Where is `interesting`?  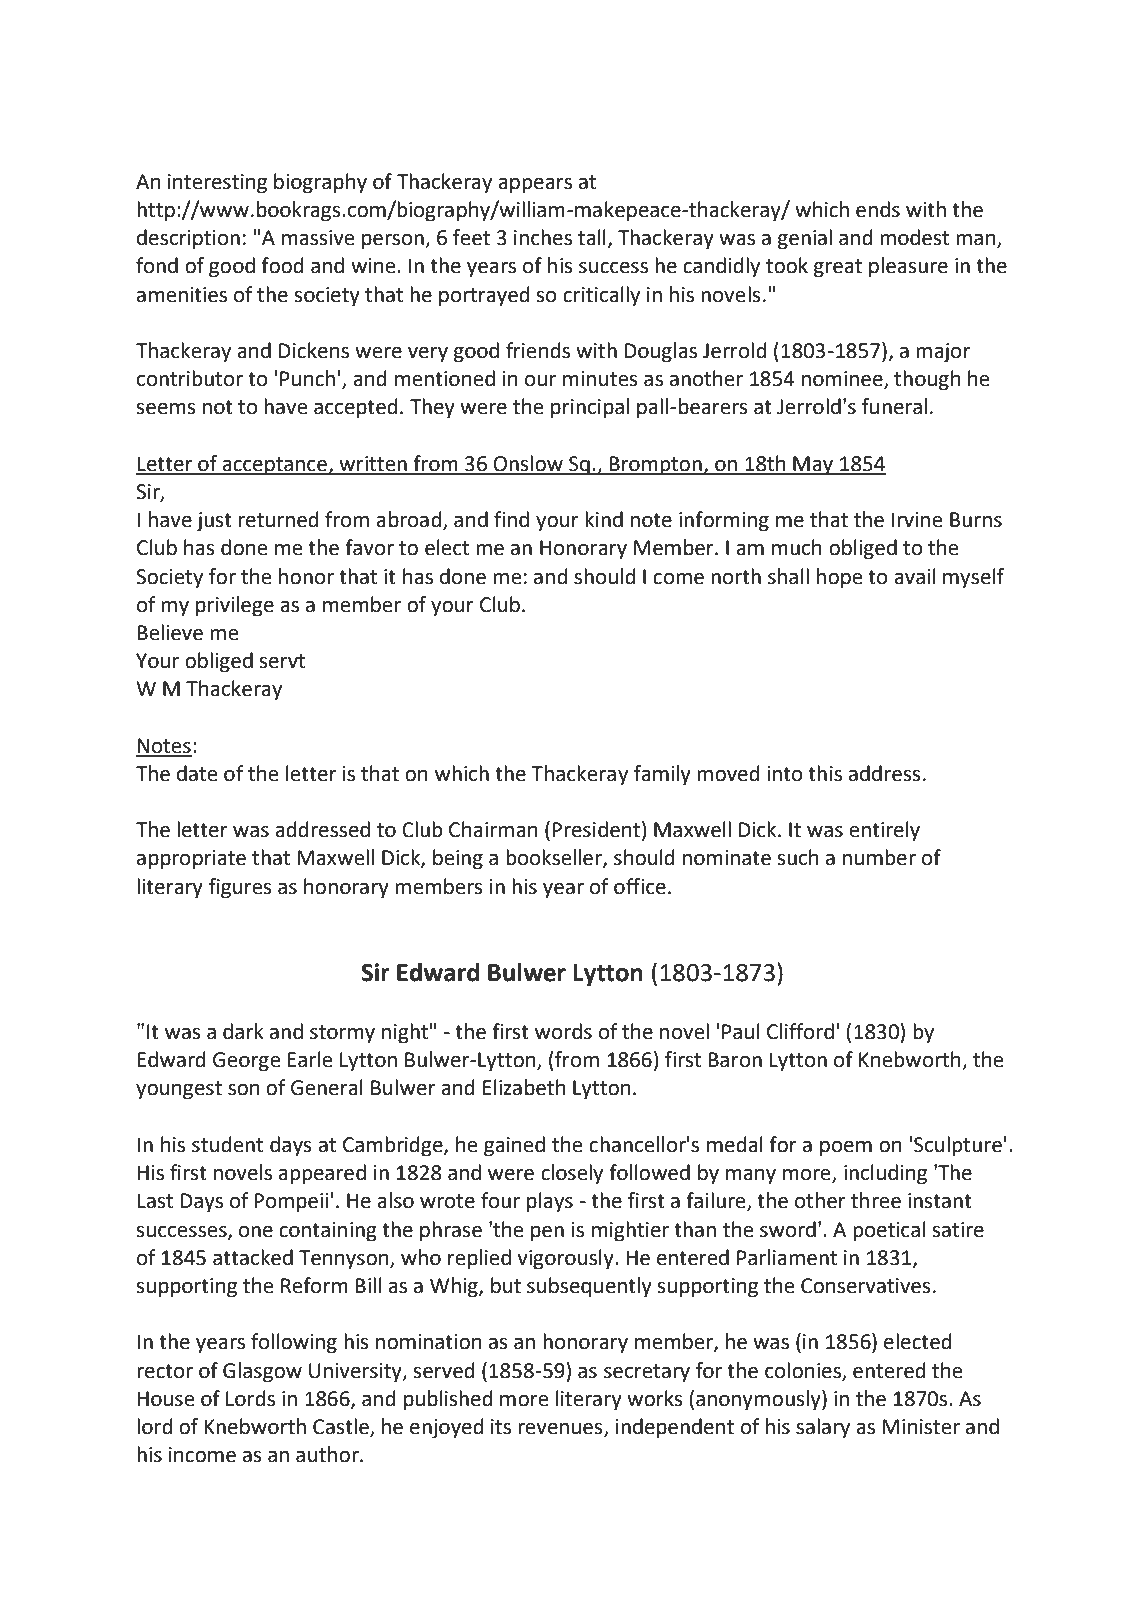
interesting is located at coordinates (217, 184).
